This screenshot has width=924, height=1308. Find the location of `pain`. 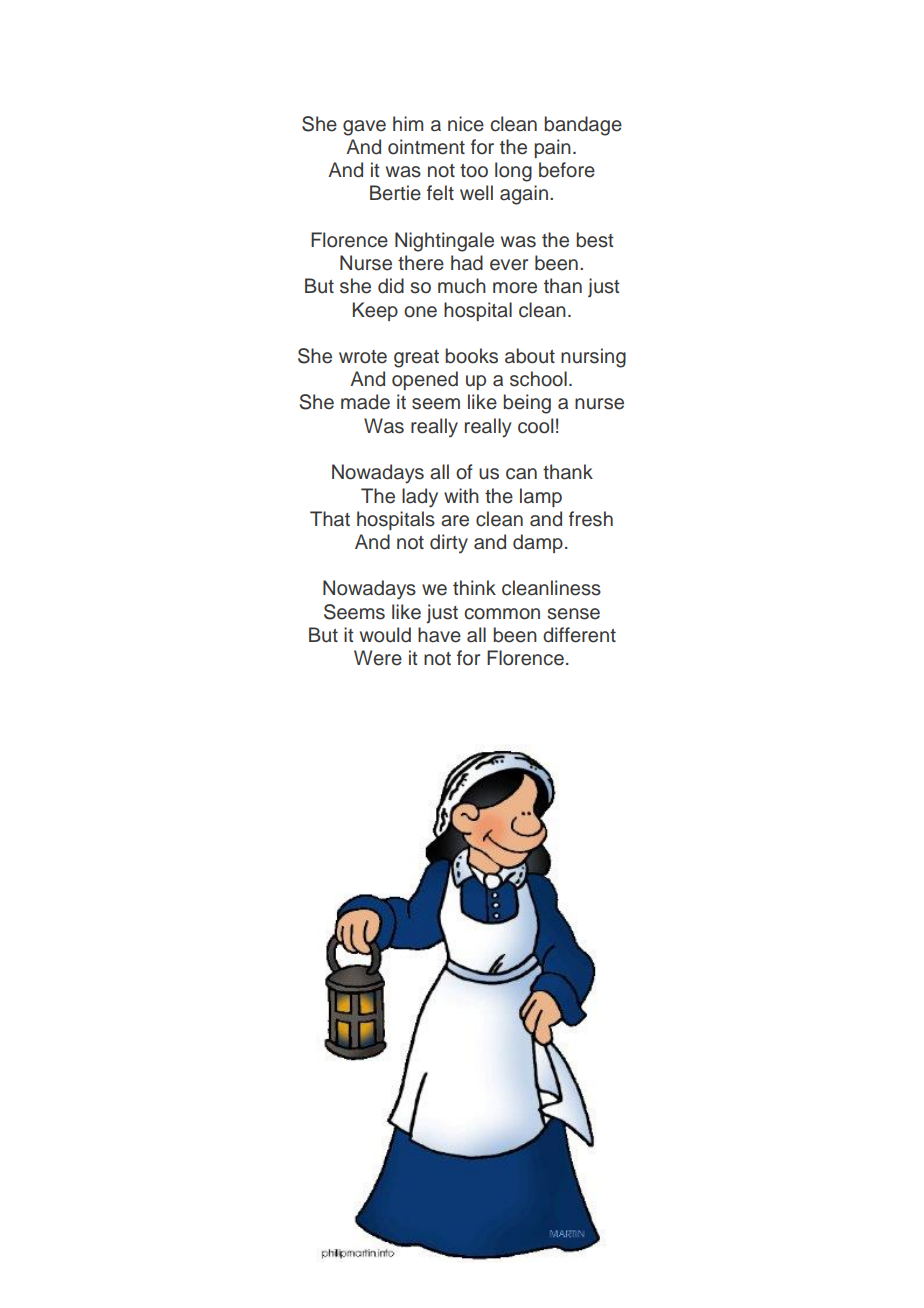

pain is located at coordinates (552, 148).
